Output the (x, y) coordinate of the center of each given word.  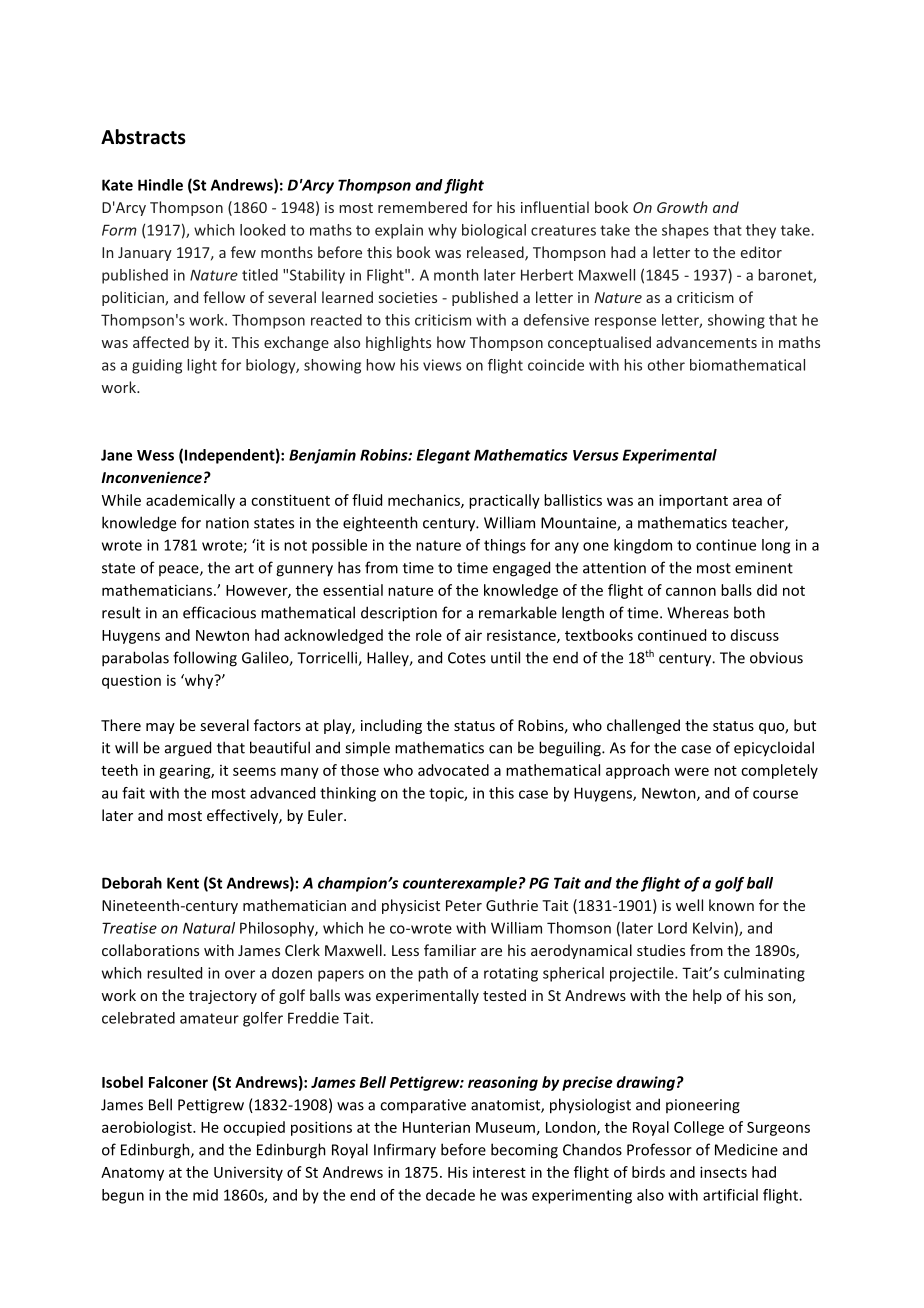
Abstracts (143, 137)
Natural (209, 928)
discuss (755, 635)
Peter (464, 905)
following (205, 659)
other (666, 365)
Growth (682, 207)
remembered (422, 207)
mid (205, 1195)
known (731, 905)
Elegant (444, 456)
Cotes (467, 658)
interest (499, 1172)
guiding (157, 366)
